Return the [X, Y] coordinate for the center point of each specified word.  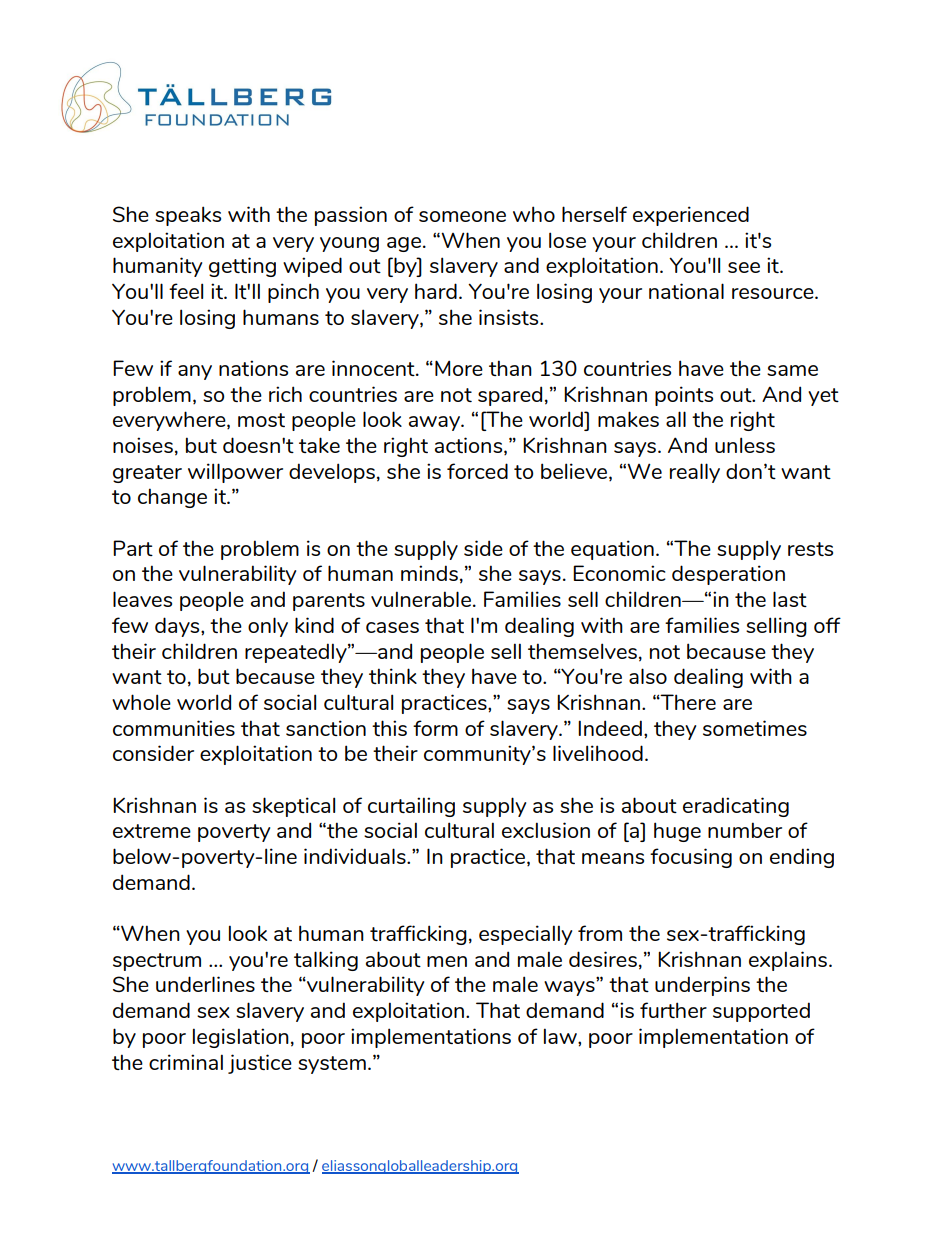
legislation [241, 1038]
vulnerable [421, 599]
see [744, 267]
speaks [188, 216]
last [790, 599]
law [561, 1036]
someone [462, 216]
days [178, 627]
